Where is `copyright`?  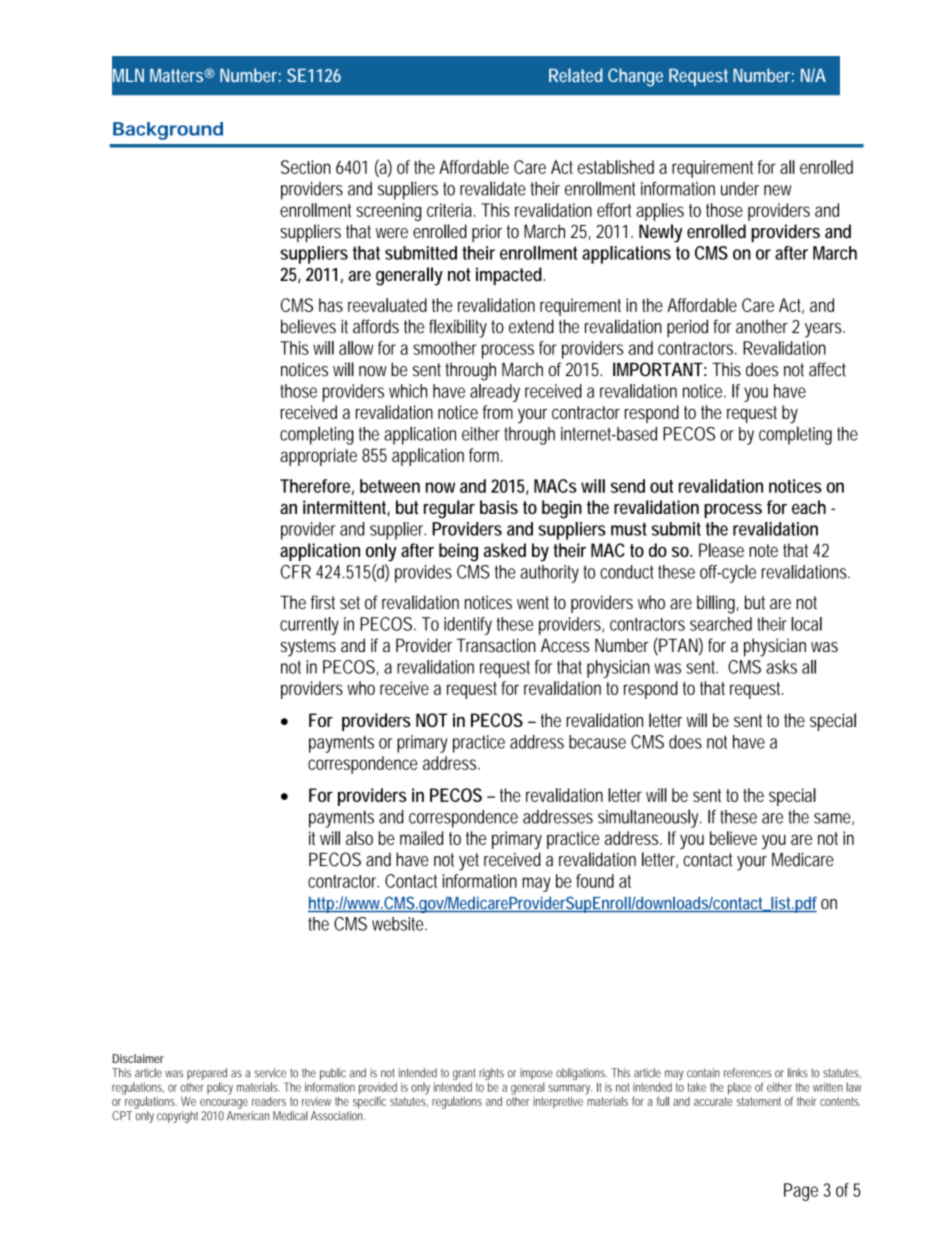
copyright is located at coordinates (179, 1117).
